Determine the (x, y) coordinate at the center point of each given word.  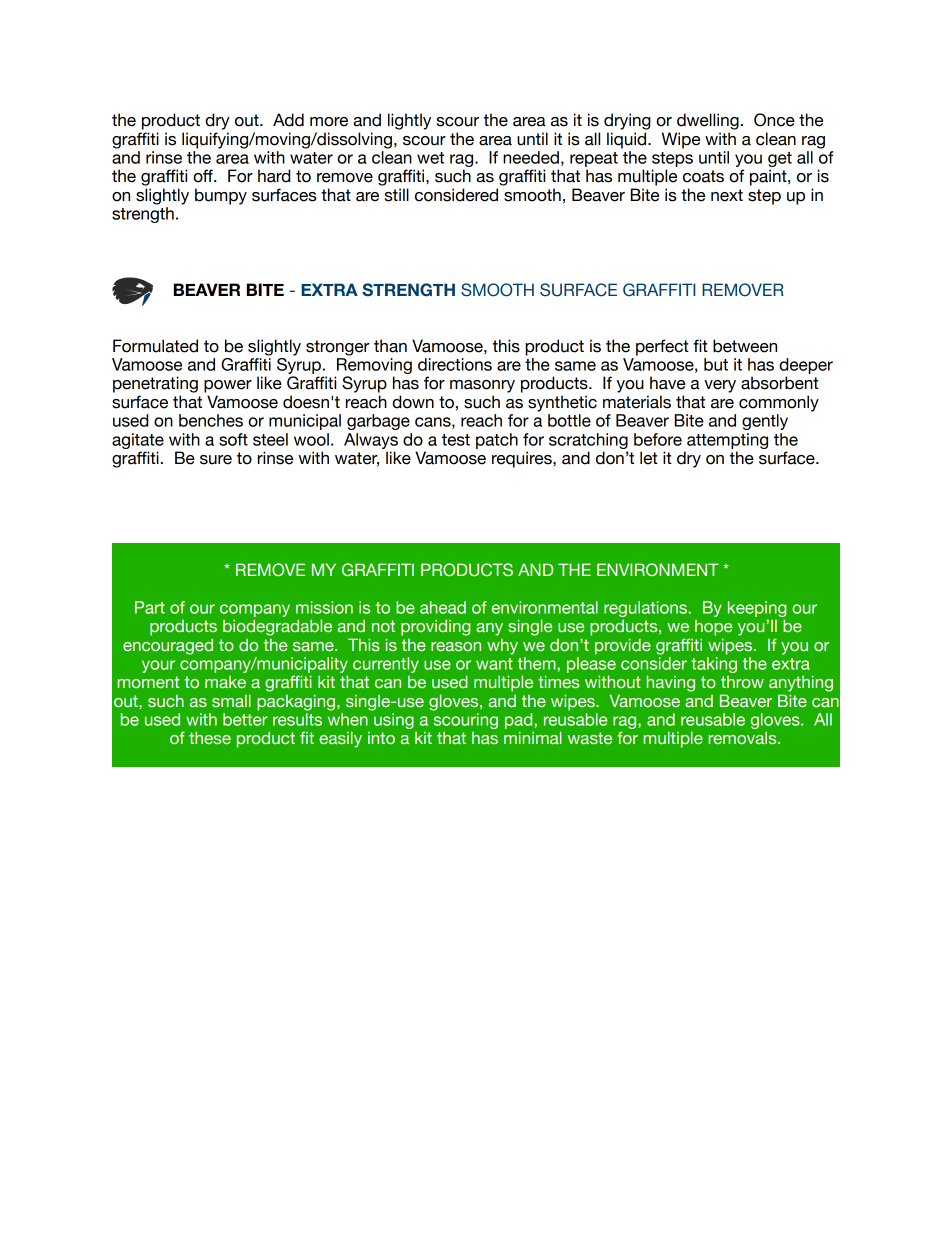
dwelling (708, 121)
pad (520, 721)
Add (288, 120)
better (245, 719)
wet (430, 158)
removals (743, 738)
